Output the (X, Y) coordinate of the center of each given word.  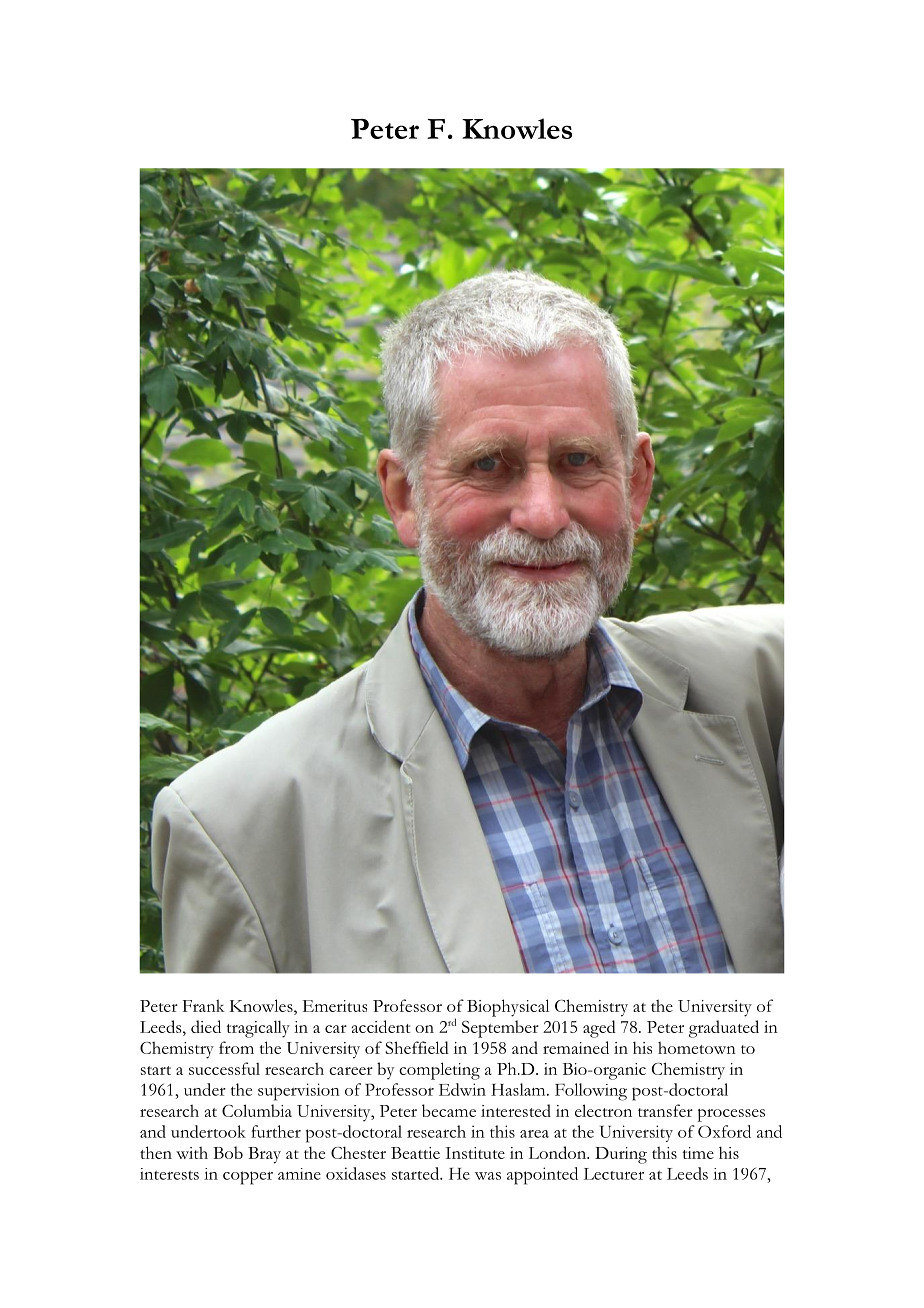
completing (439, 1071)
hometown (697, 1047)
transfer (665, 1110)
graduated (724, 1029)
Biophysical (508, 1008)
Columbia (257, 1110)
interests (169, 1174)
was (488, 1176)
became (449, 1110)
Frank (203, 1005)
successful (224, 1068)
